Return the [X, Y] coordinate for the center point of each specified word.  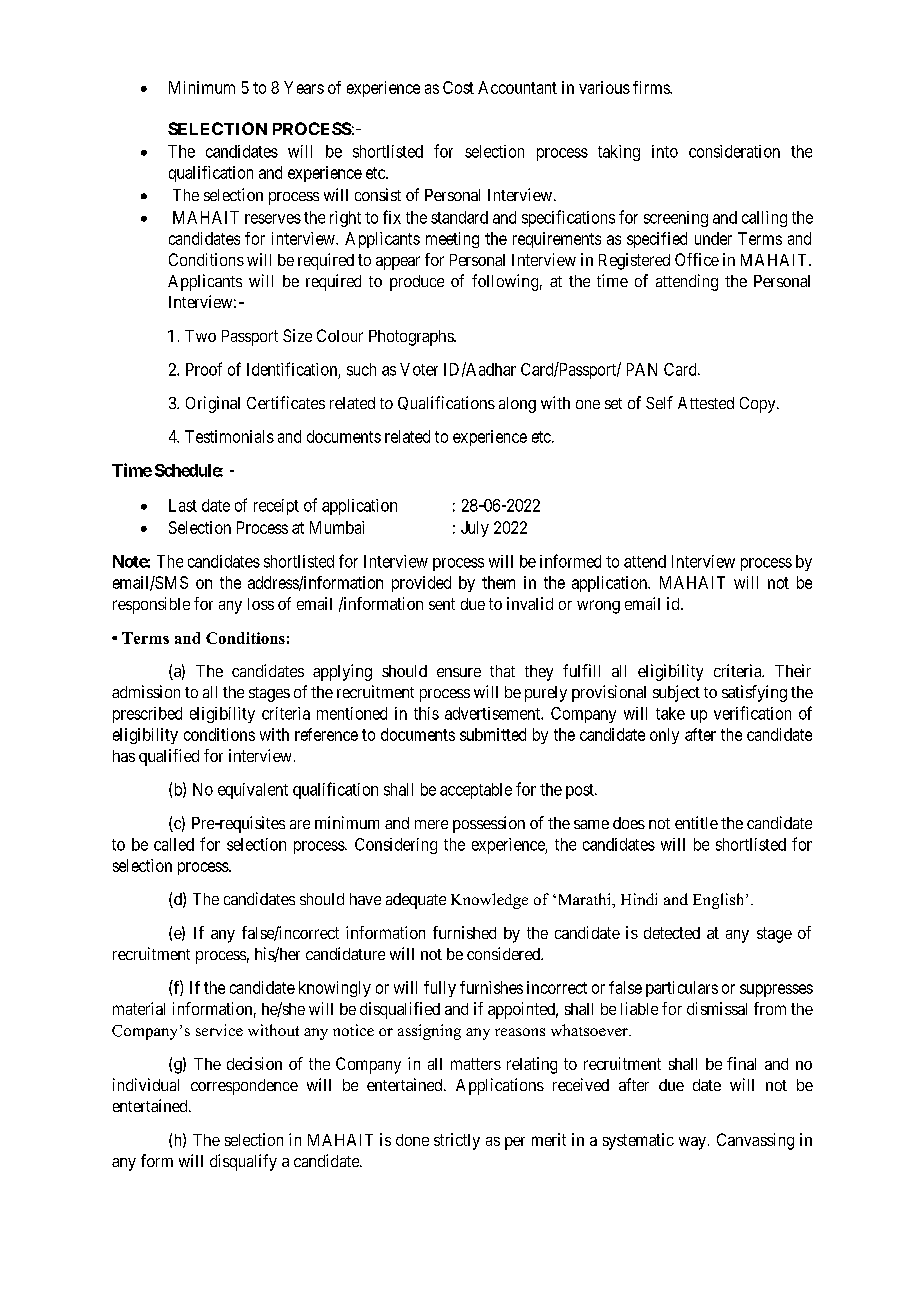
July [475, 529]
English [720, 901]
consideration [734, 151]
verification [752, 713]
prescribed [147, 715]
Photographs [412, 338]
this [426, 713]
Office [697, 259]
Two [200, 336]
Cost [458, 87]
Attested [706, 403]
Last [183, 505]
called [174, 844]
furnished [464, 932]
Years [304, 87]
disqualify [243, 1162]
